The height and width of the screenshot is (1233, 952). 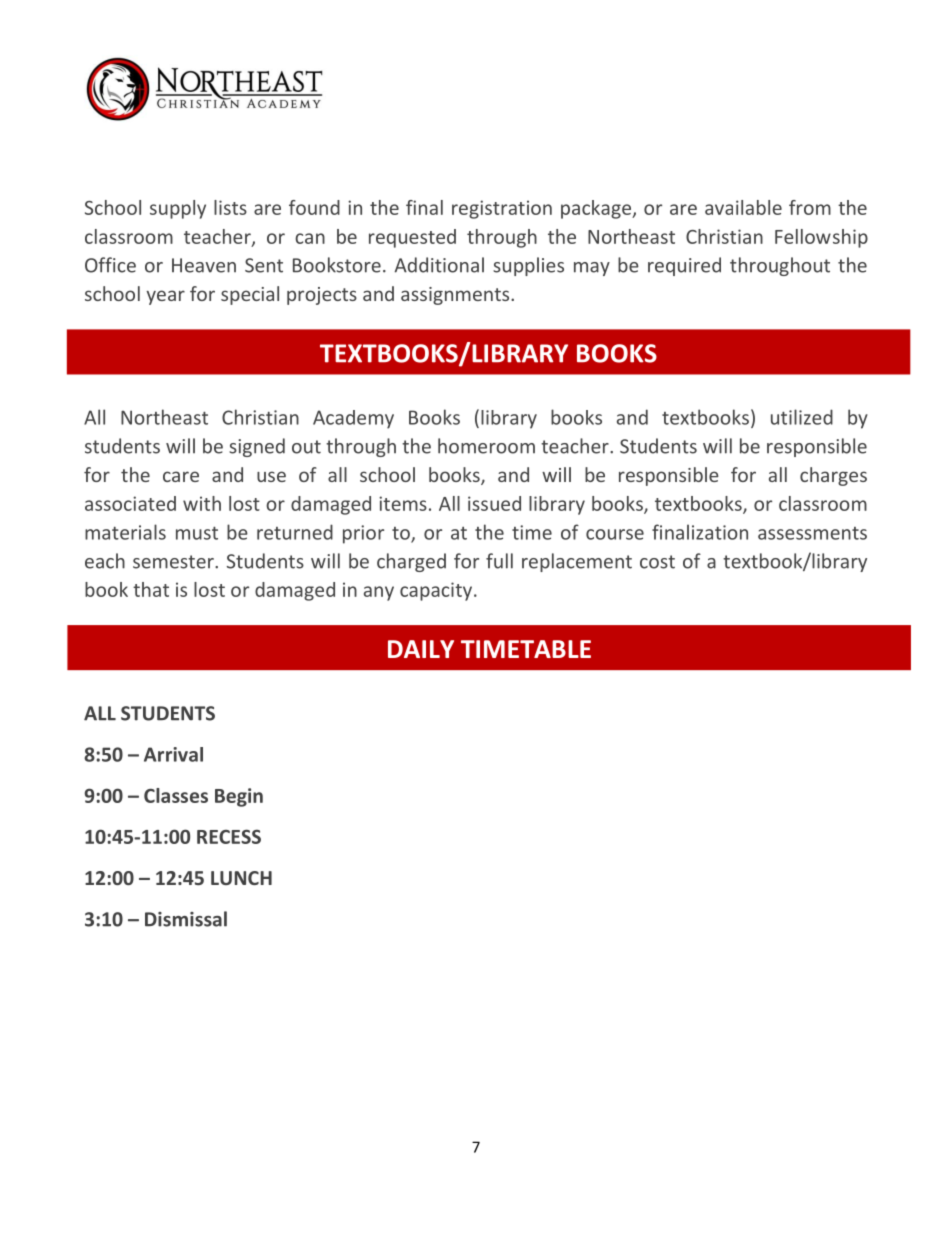 What do you see at coordinates (186, 919) in the screenshot?
I see `Dismissal` at bounding box center [186, 919].
